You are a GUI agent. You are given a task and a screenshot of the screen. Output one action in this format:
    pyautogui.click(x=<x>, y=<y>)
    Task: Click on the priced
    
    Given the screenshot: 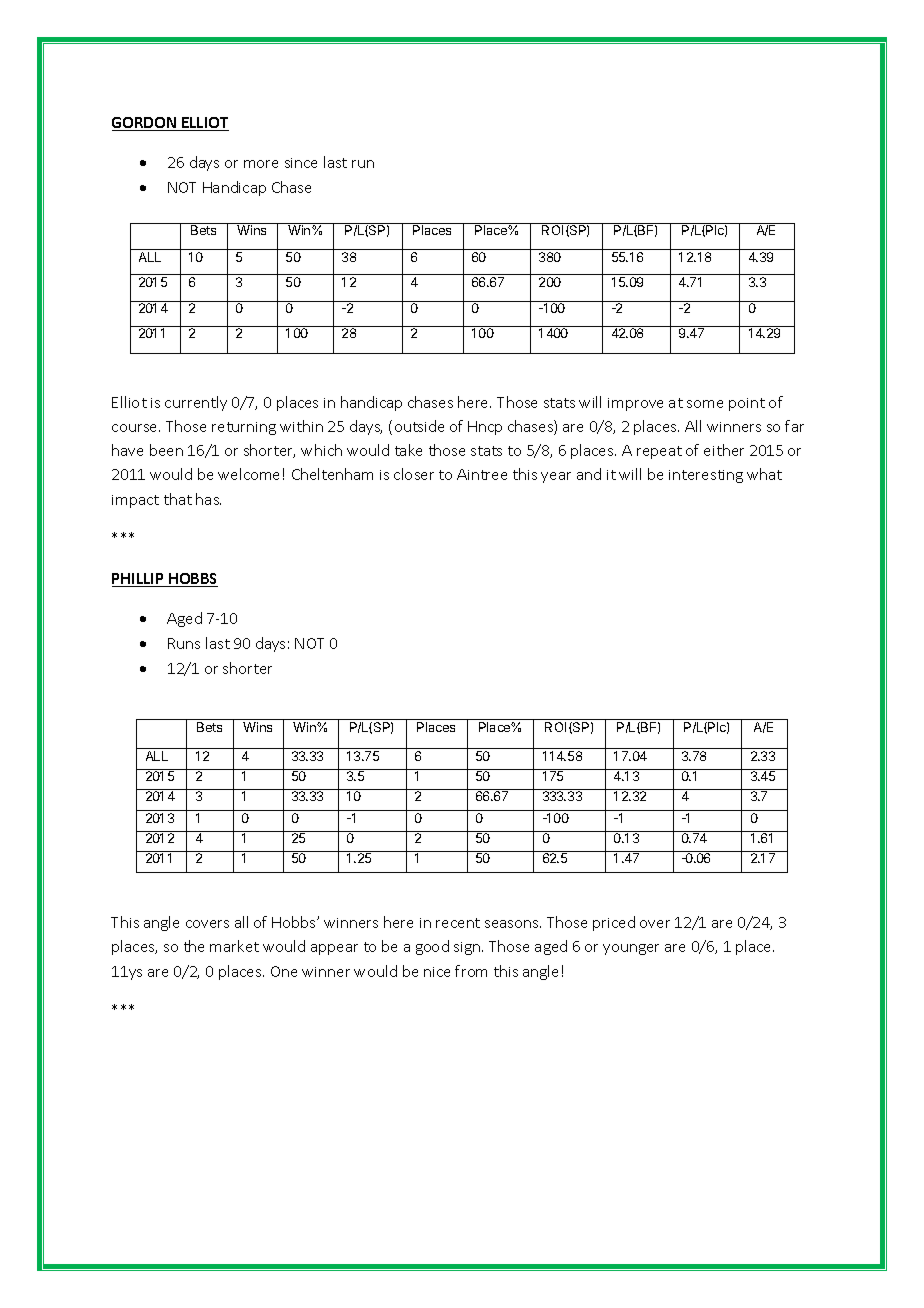 What is the action you would take?
    pyautogui.click(x=614, y=923)
